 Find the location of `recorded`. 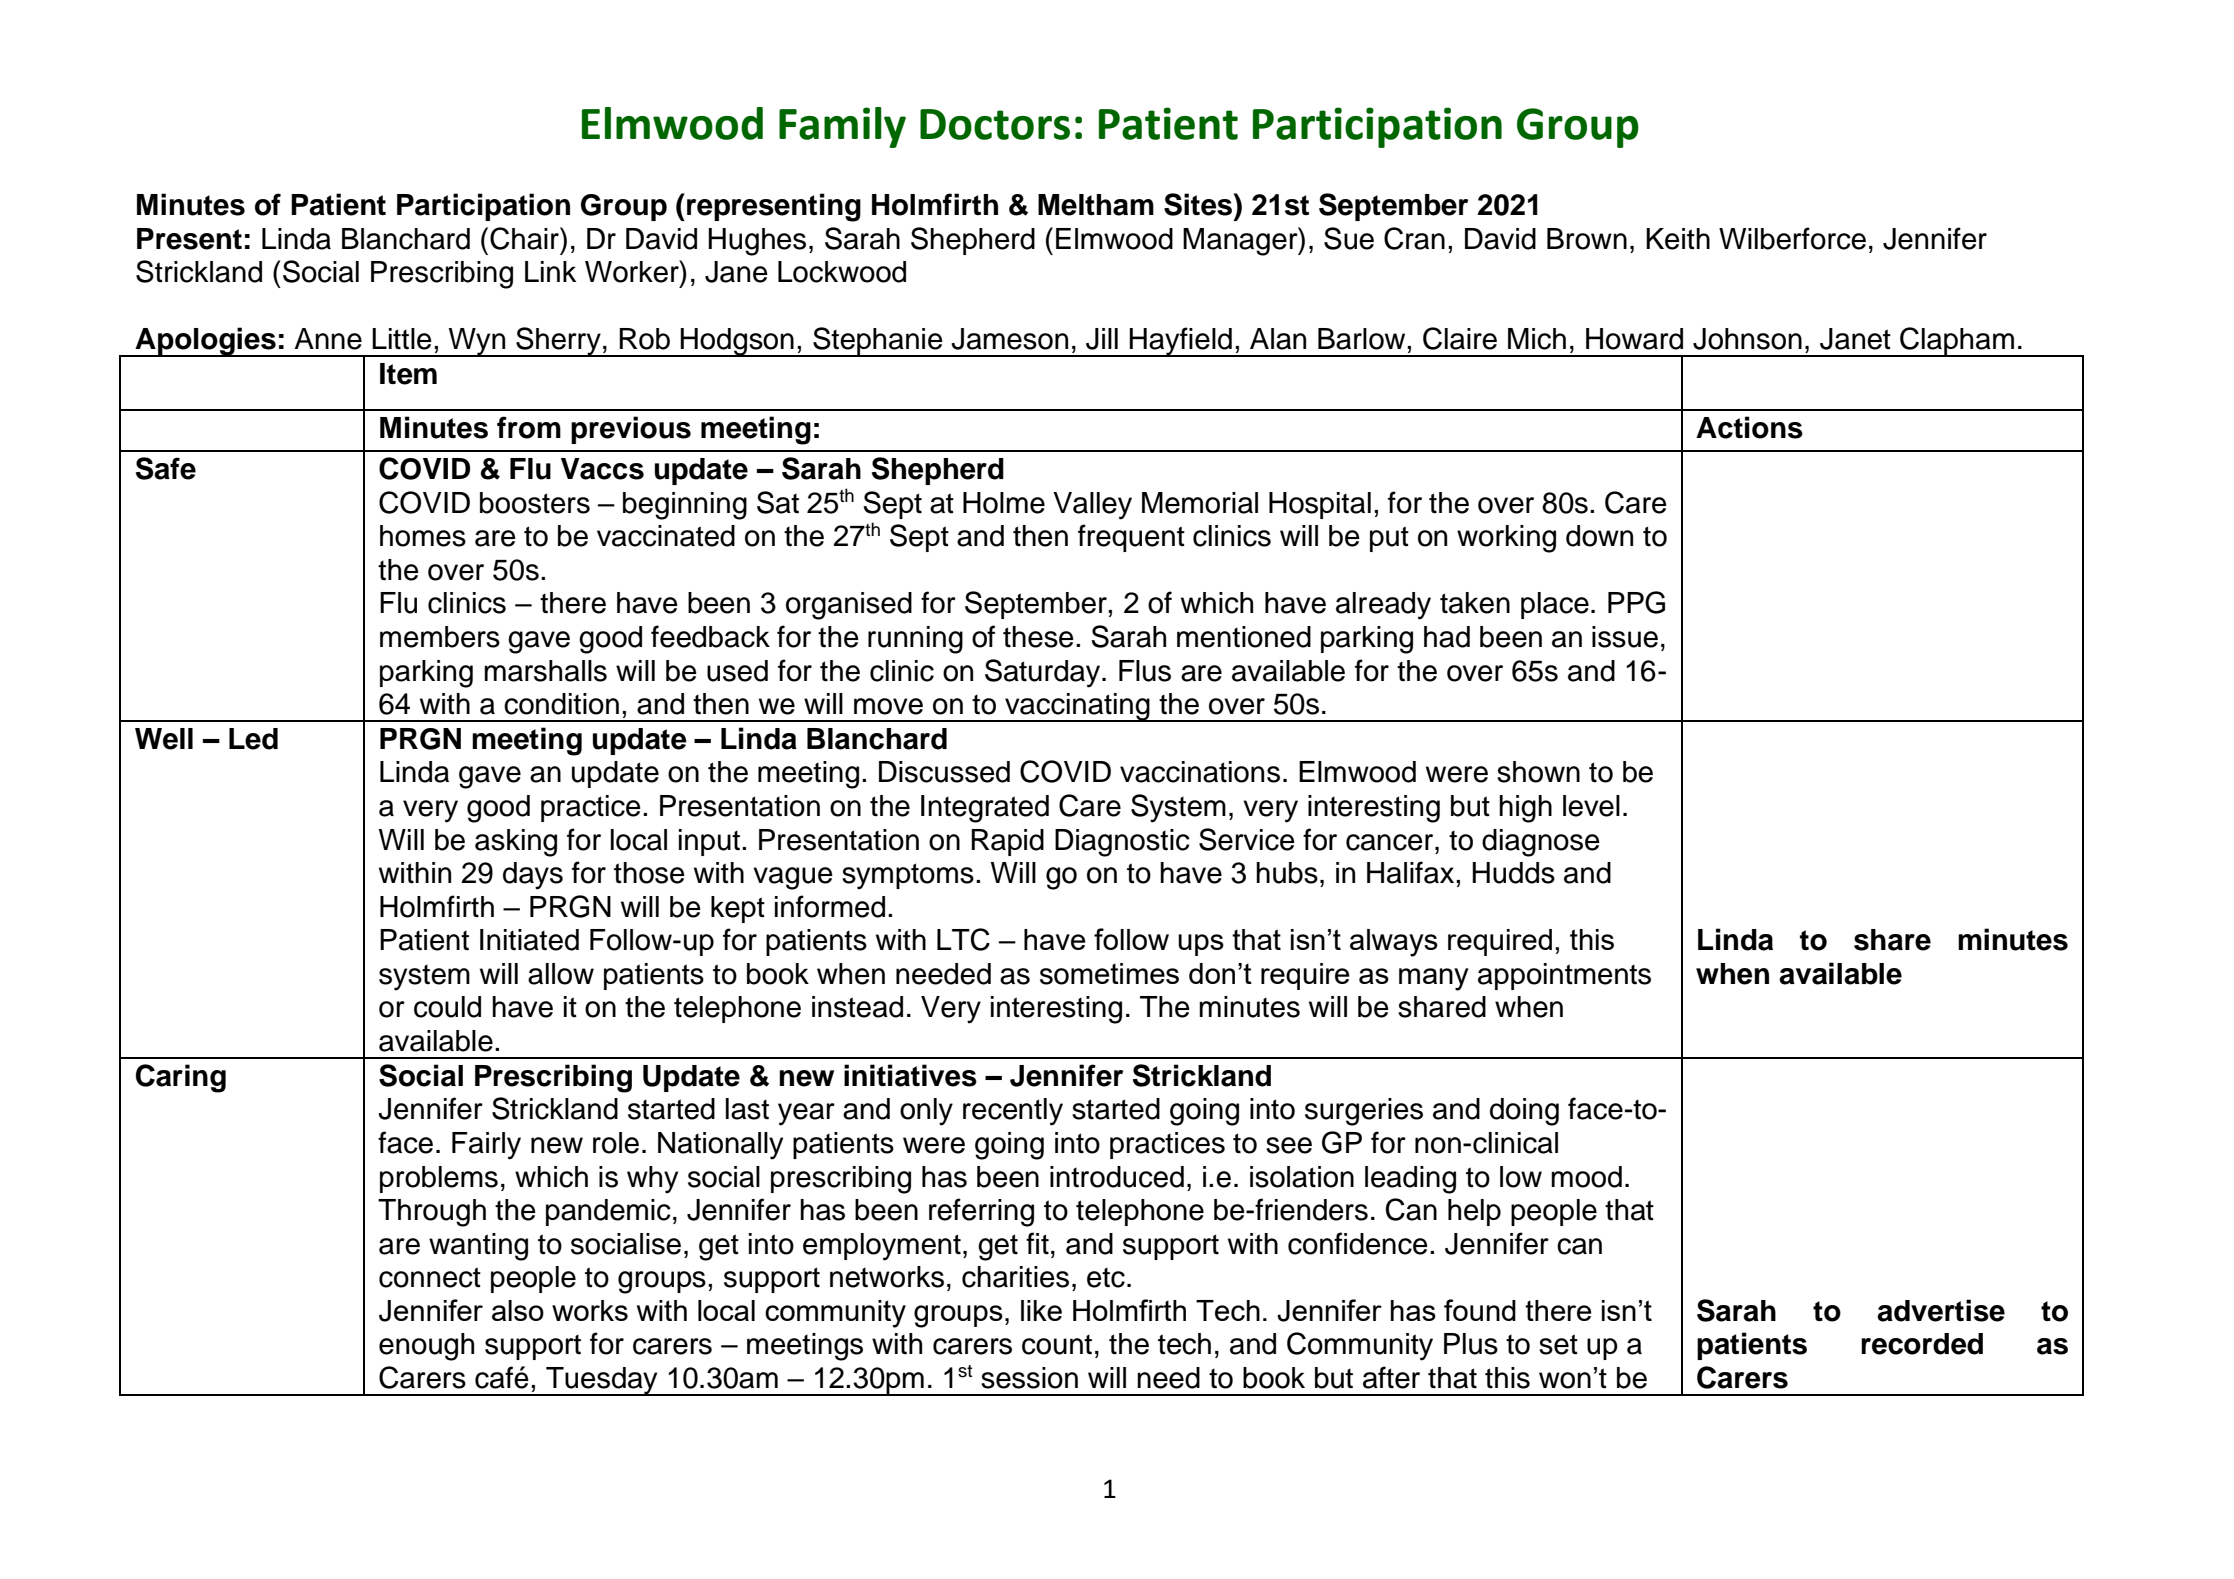

recorded is located at coordinates (1922, 1344).
